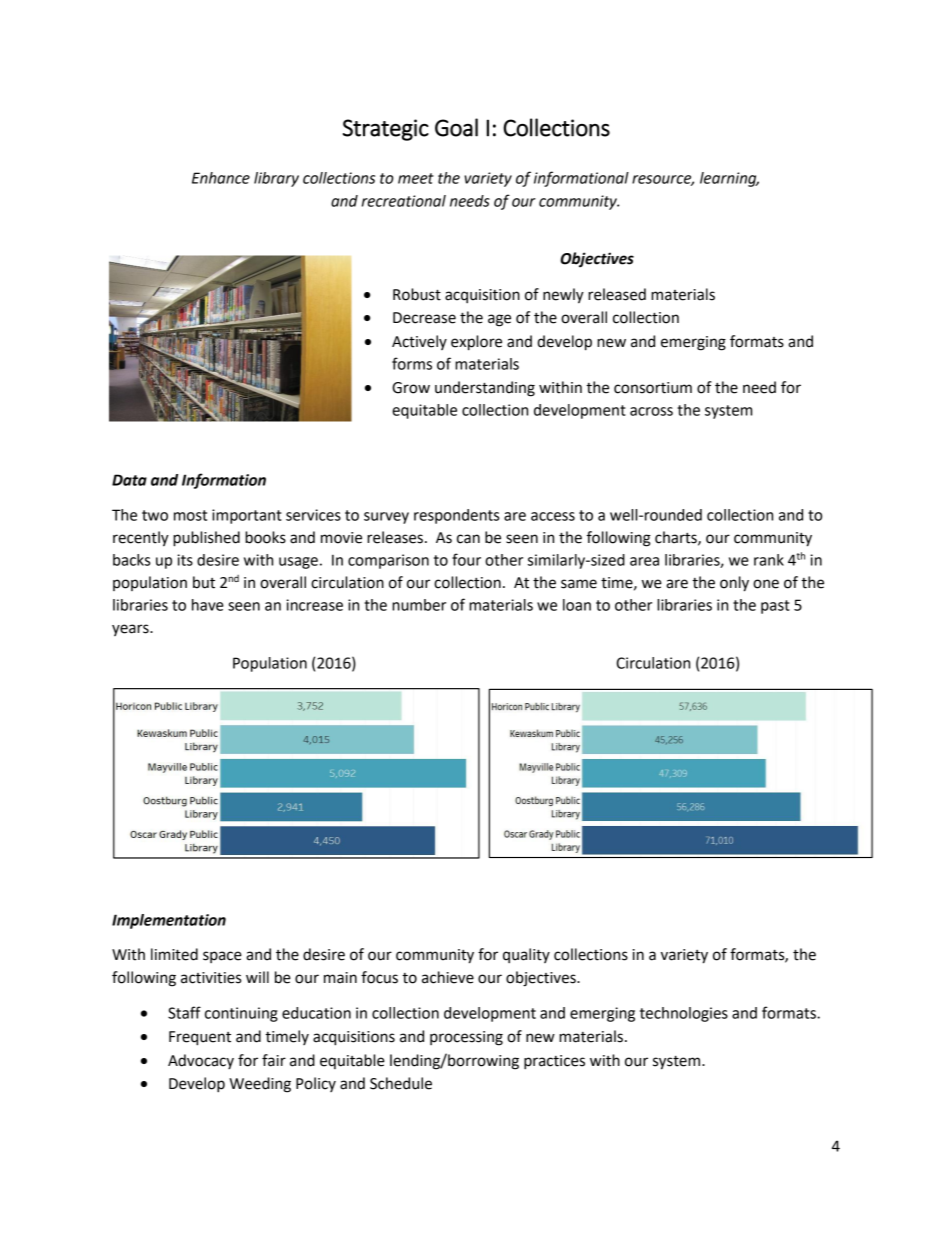 The width and height of the page is (952, 1233). Describe the element at coordinates (456, 127) in the page. I see `Goal` at that location.
